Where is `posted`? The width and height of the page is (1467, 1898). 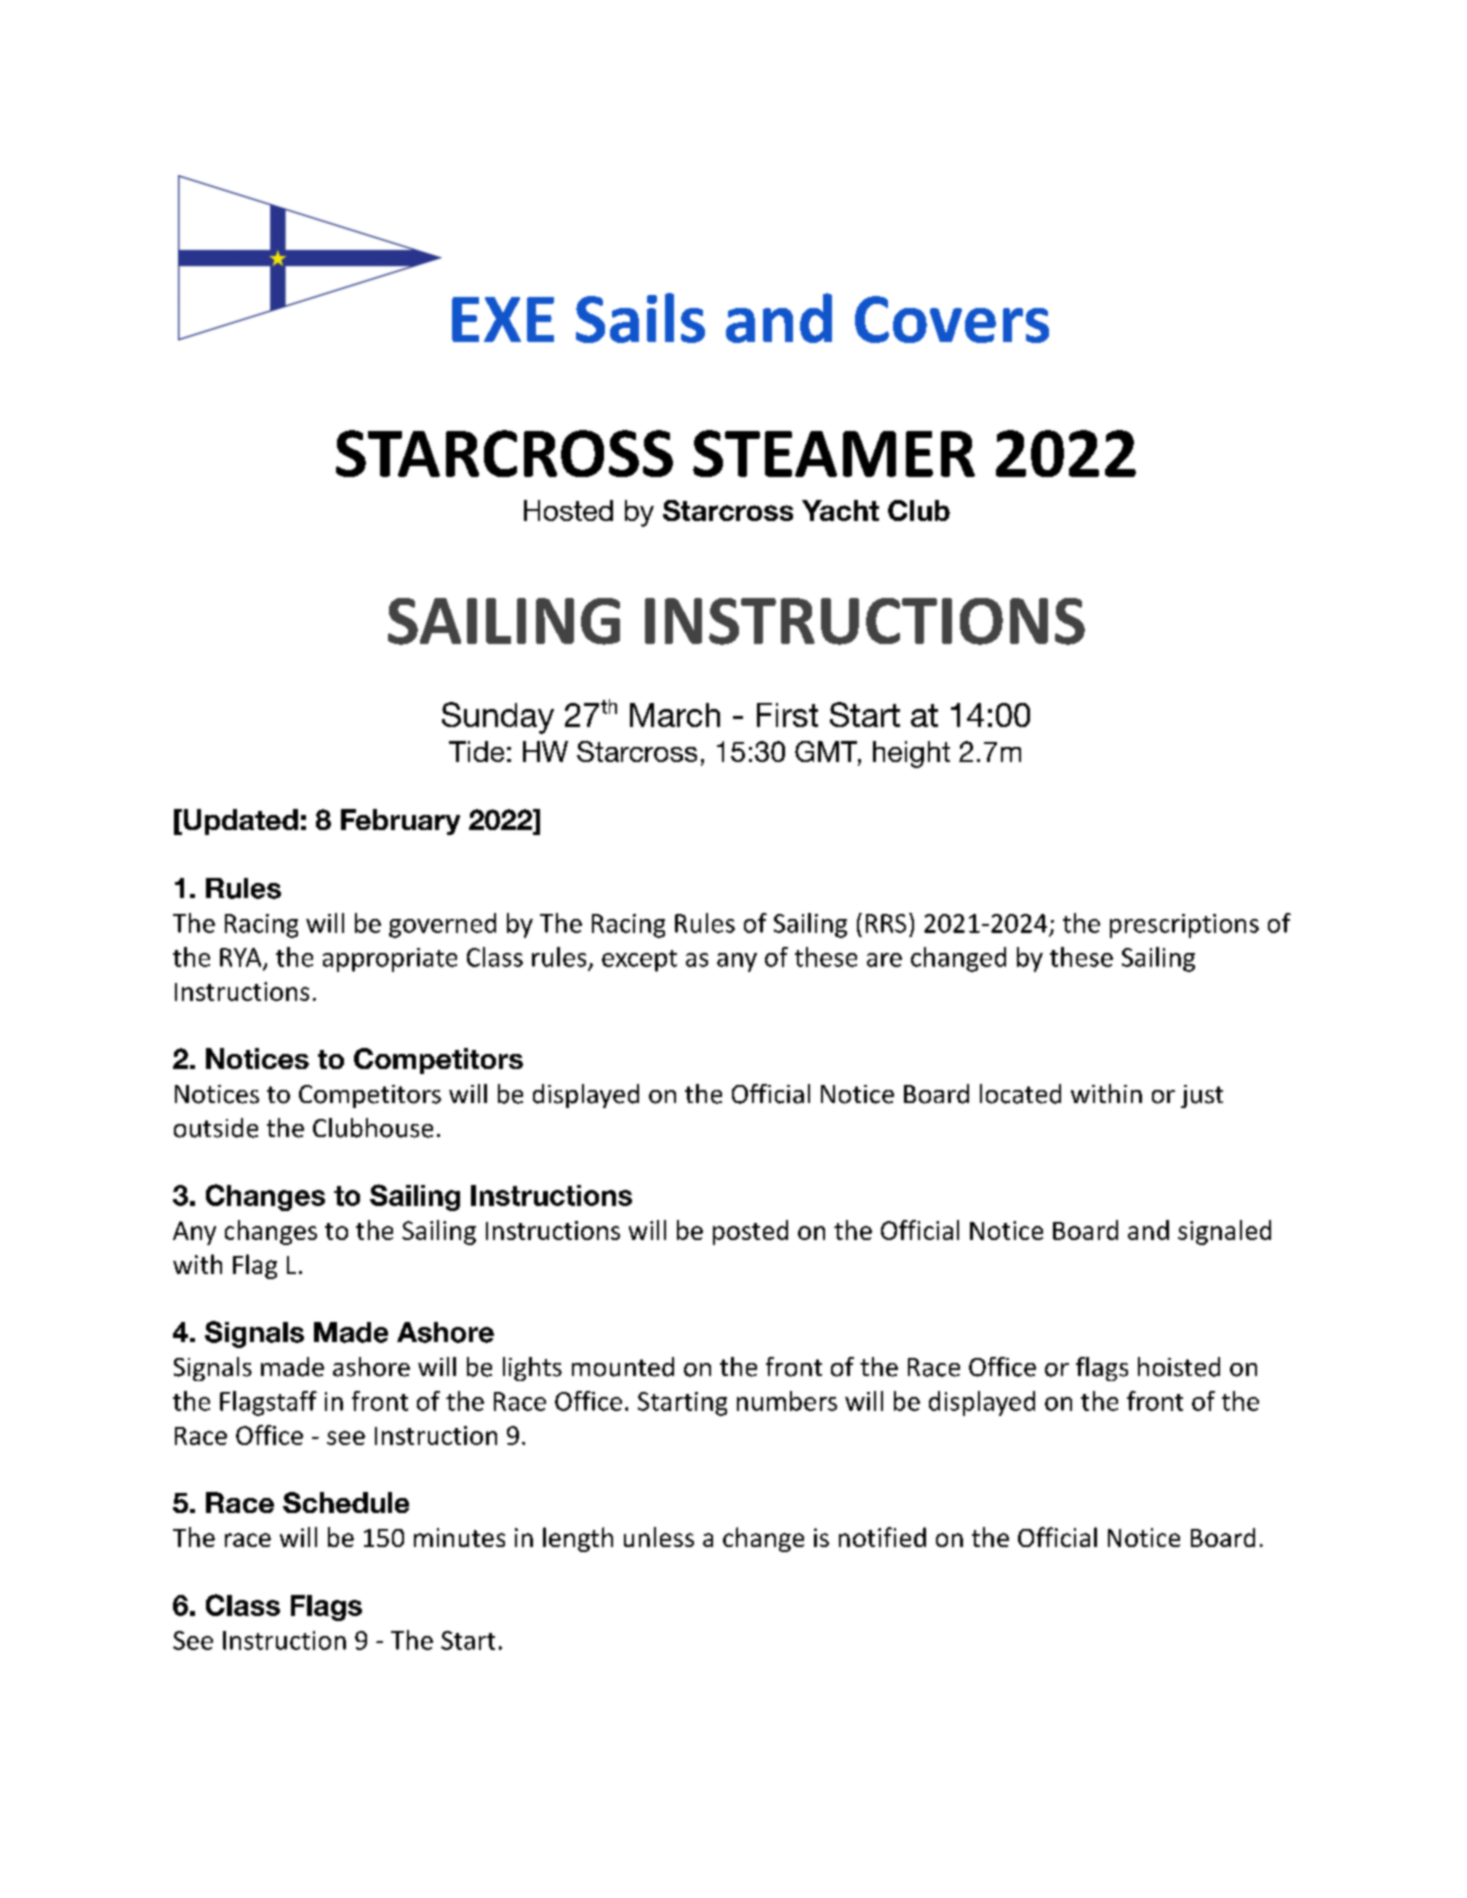 posted is located at coordinates (750, 1232).
